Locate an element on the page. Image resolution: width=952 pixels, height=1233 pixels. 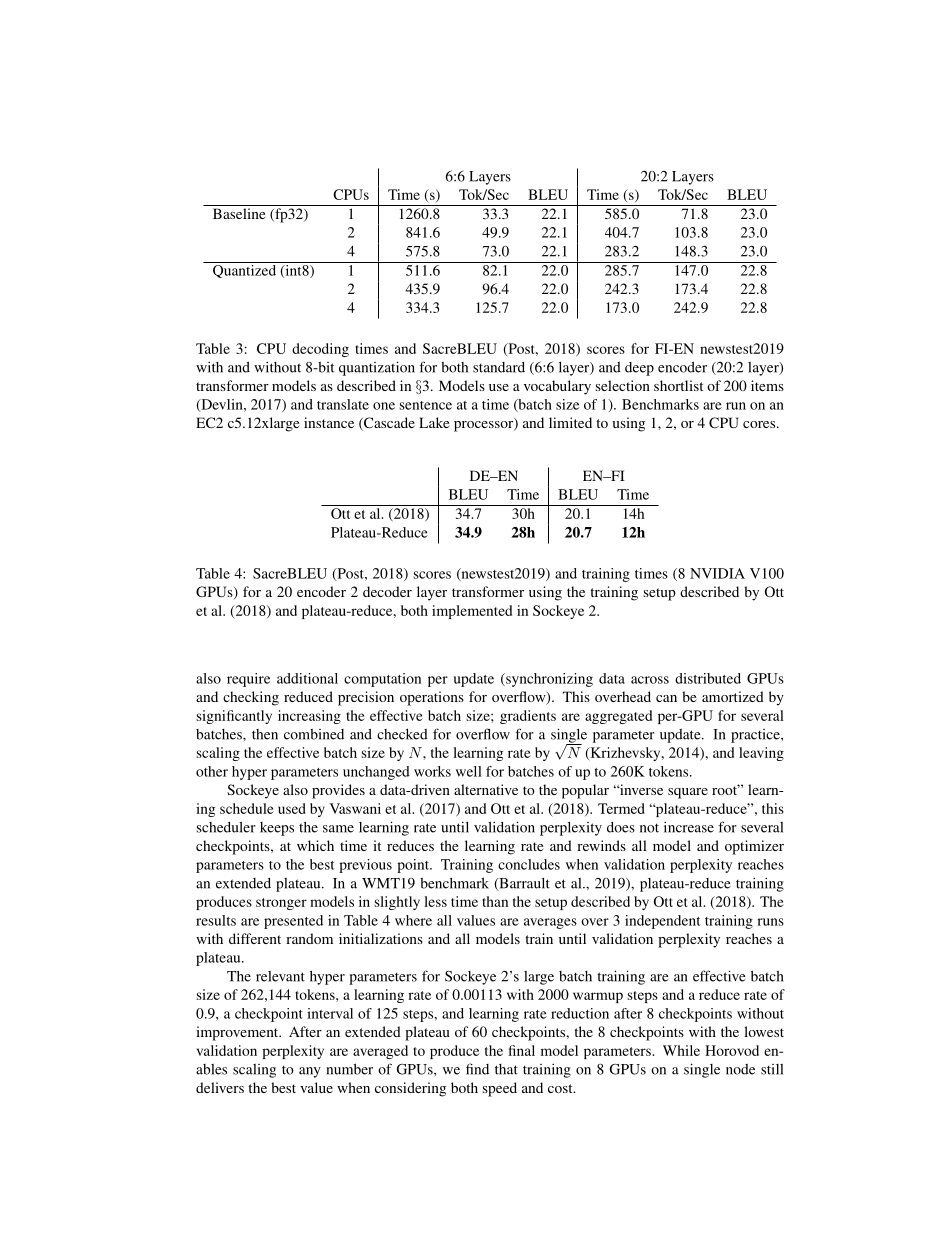
implemented is located at coordinates (472, 612).
